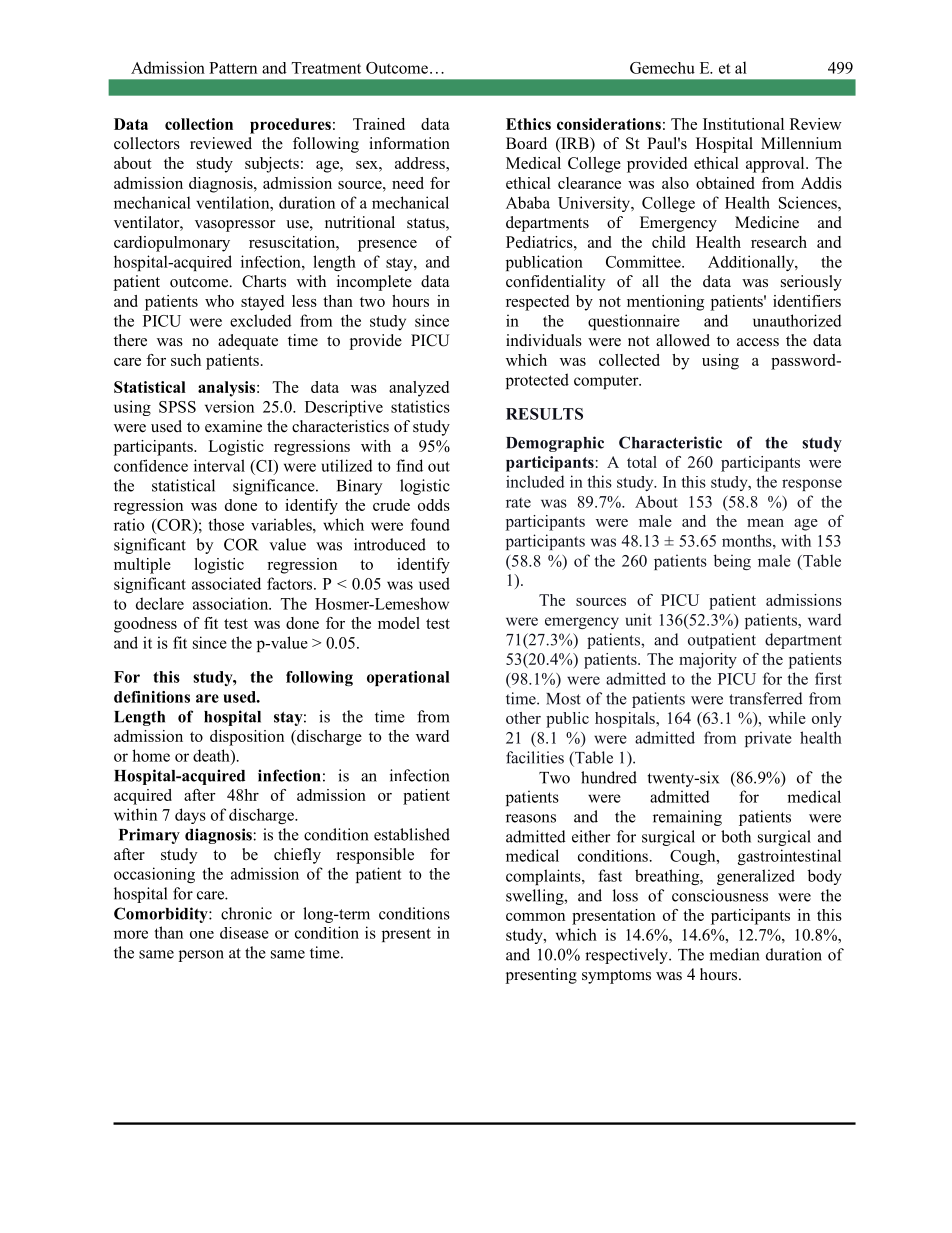 The height and width of the screenshot is (1233, 952). Describe the element at coordinates (765, 523) in the screenshot. I see `mean` at that location.
